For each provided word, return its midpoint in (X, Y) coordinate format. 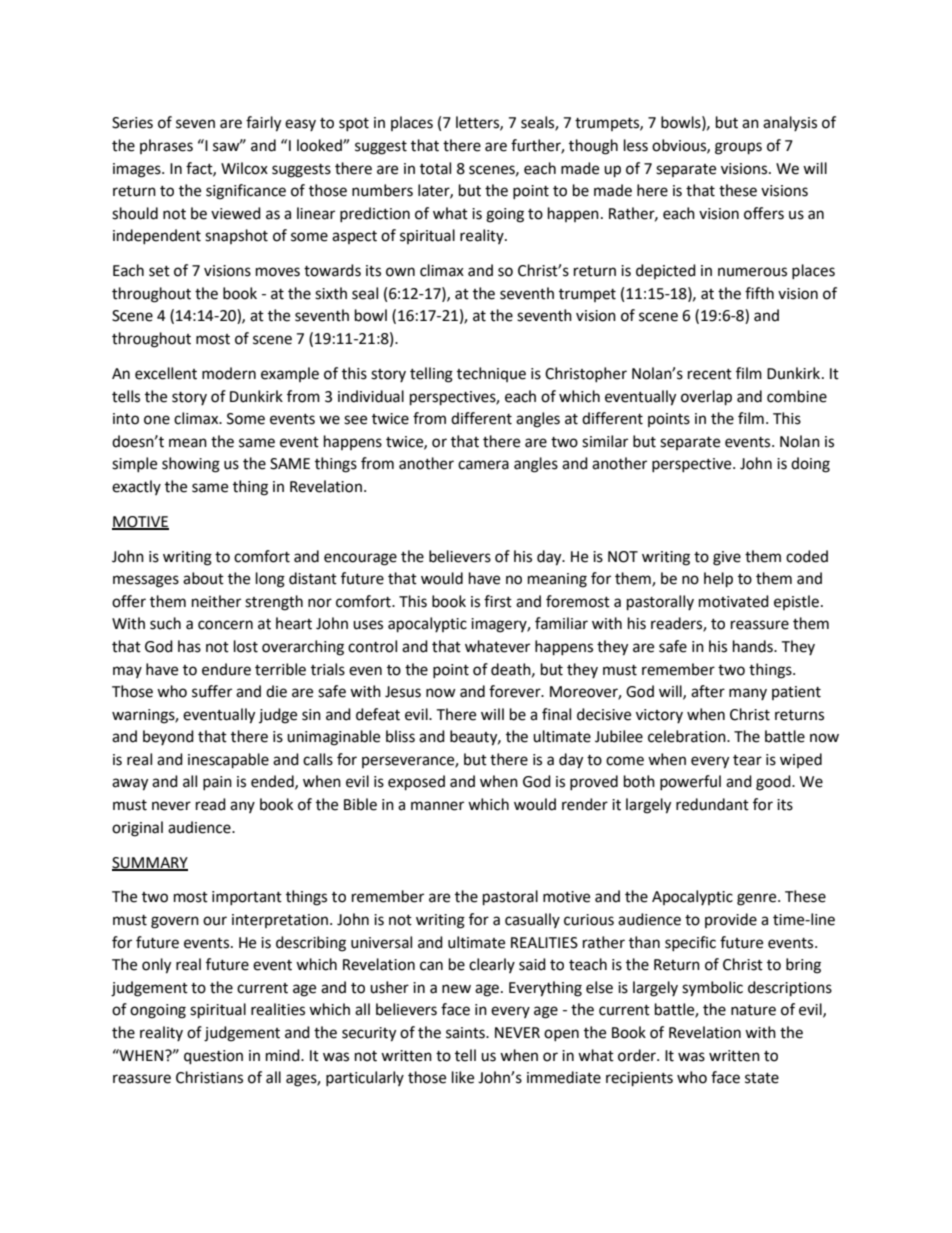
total (435, 168)
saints (466, 1033)
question (213, 1057)
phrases (166, 146)
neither (216, 601)
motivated (734, 601)
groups (738, 148)
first (498, 601)
